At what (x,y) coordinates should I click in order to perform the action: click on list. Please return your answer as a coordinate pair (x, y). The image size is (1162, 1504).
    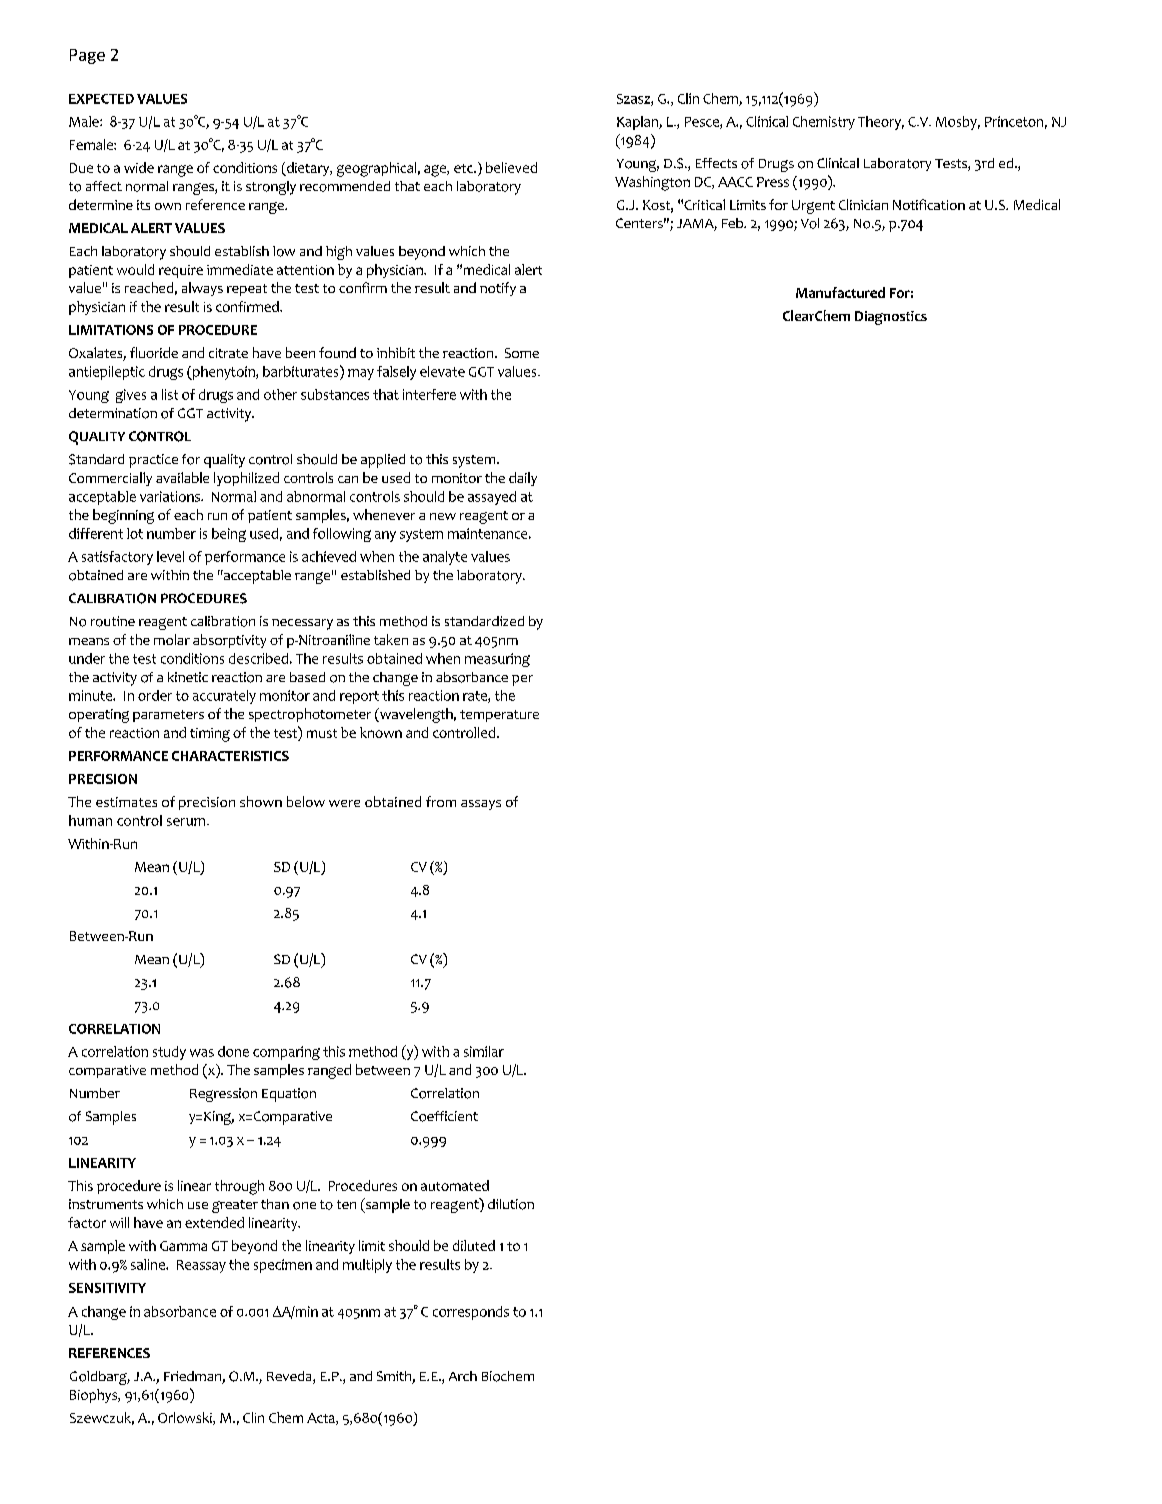
    Looking at the image, I should click on (170, 394).
